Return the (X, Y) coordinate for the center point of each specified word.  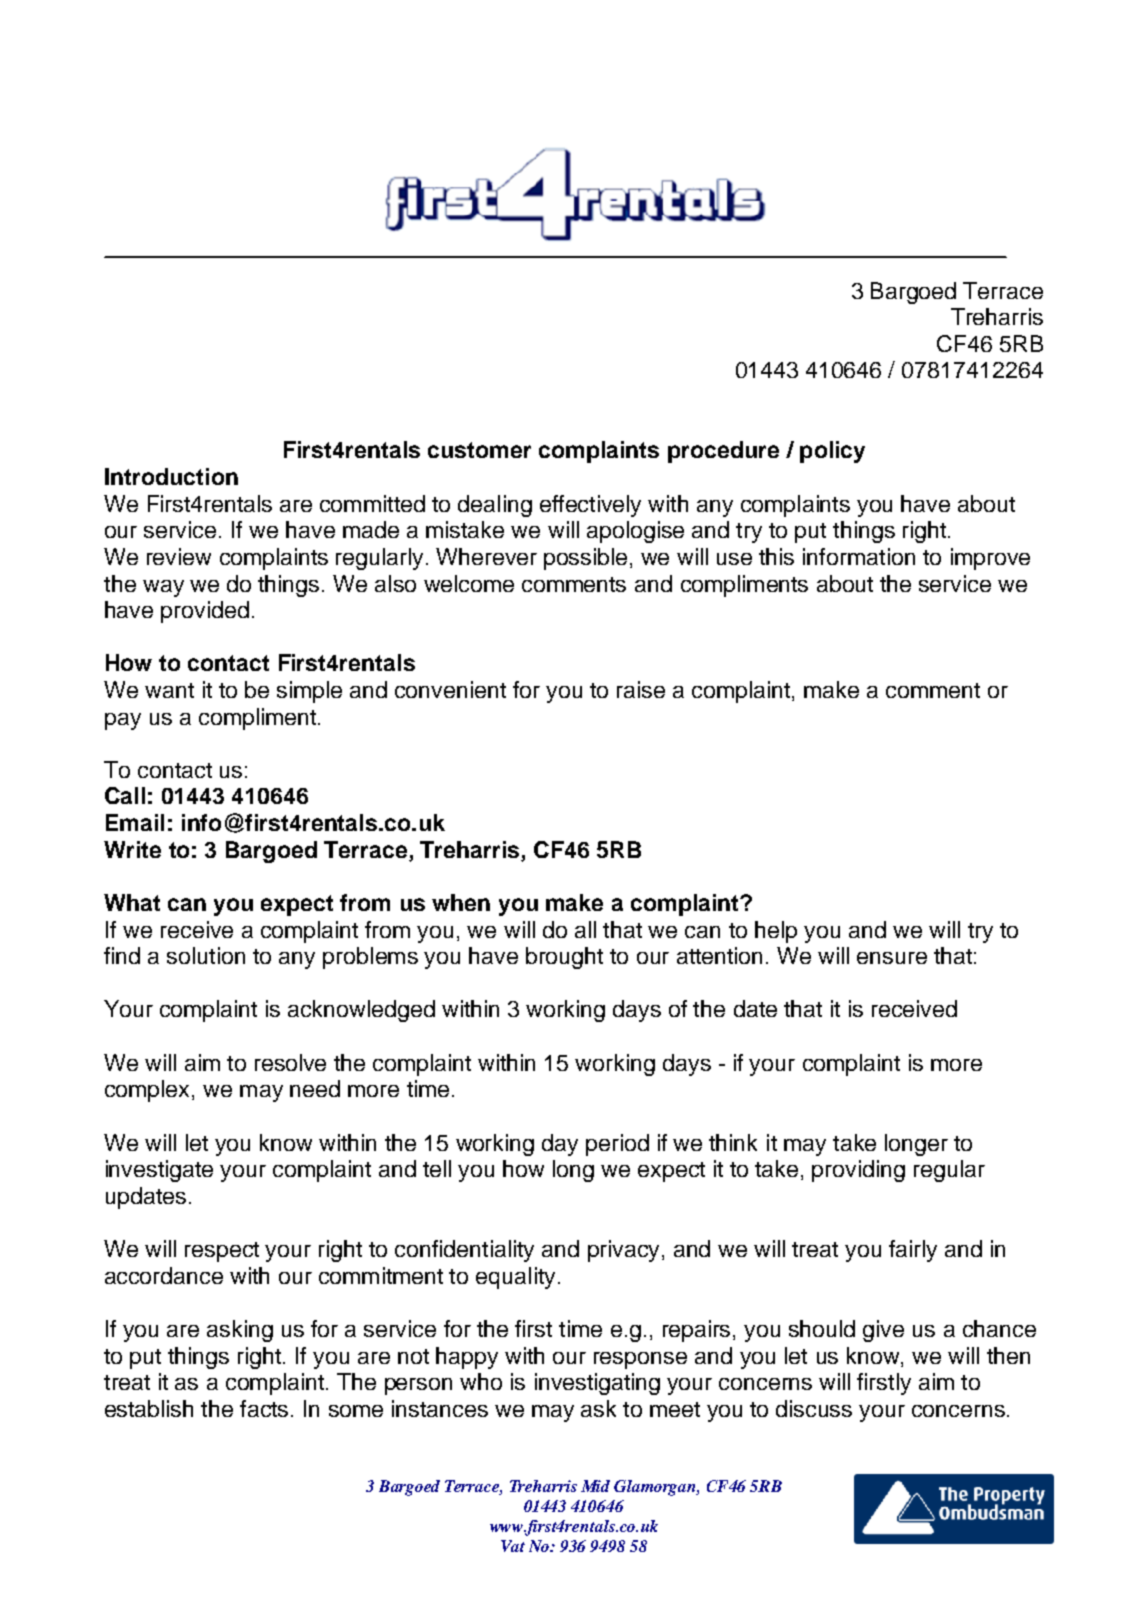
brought (564, 958)
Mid (595, 1486)
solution (206, 955)
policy (832, 452)
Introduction (171, 476)
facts (264, 1408)
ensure (892, 958)
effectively (590, 506)
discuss (814, 1408)
